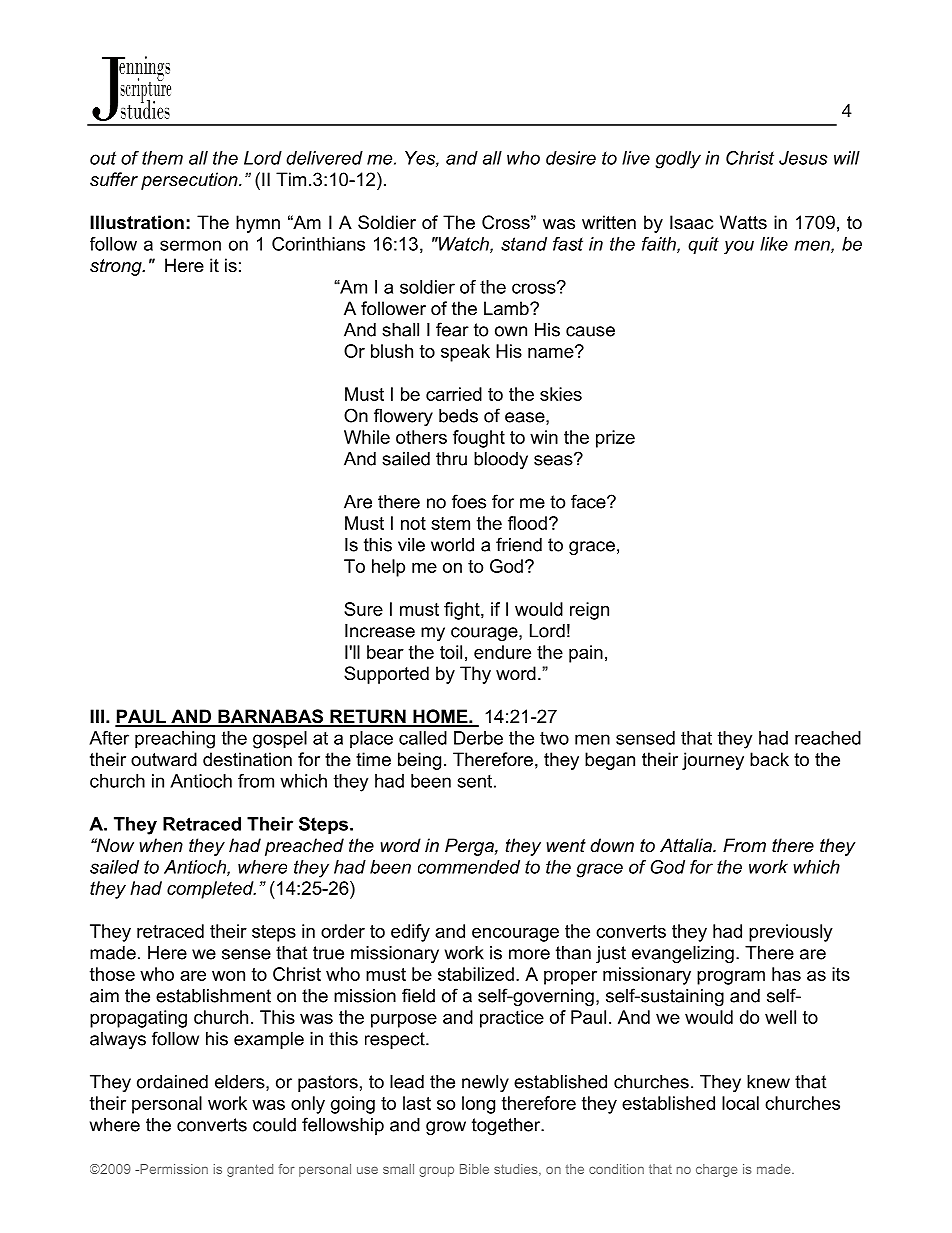 The height and width of the image is (1233, 952). Describe the element at coordinates (475, 675) in the image. I see `Thy` at that location.
